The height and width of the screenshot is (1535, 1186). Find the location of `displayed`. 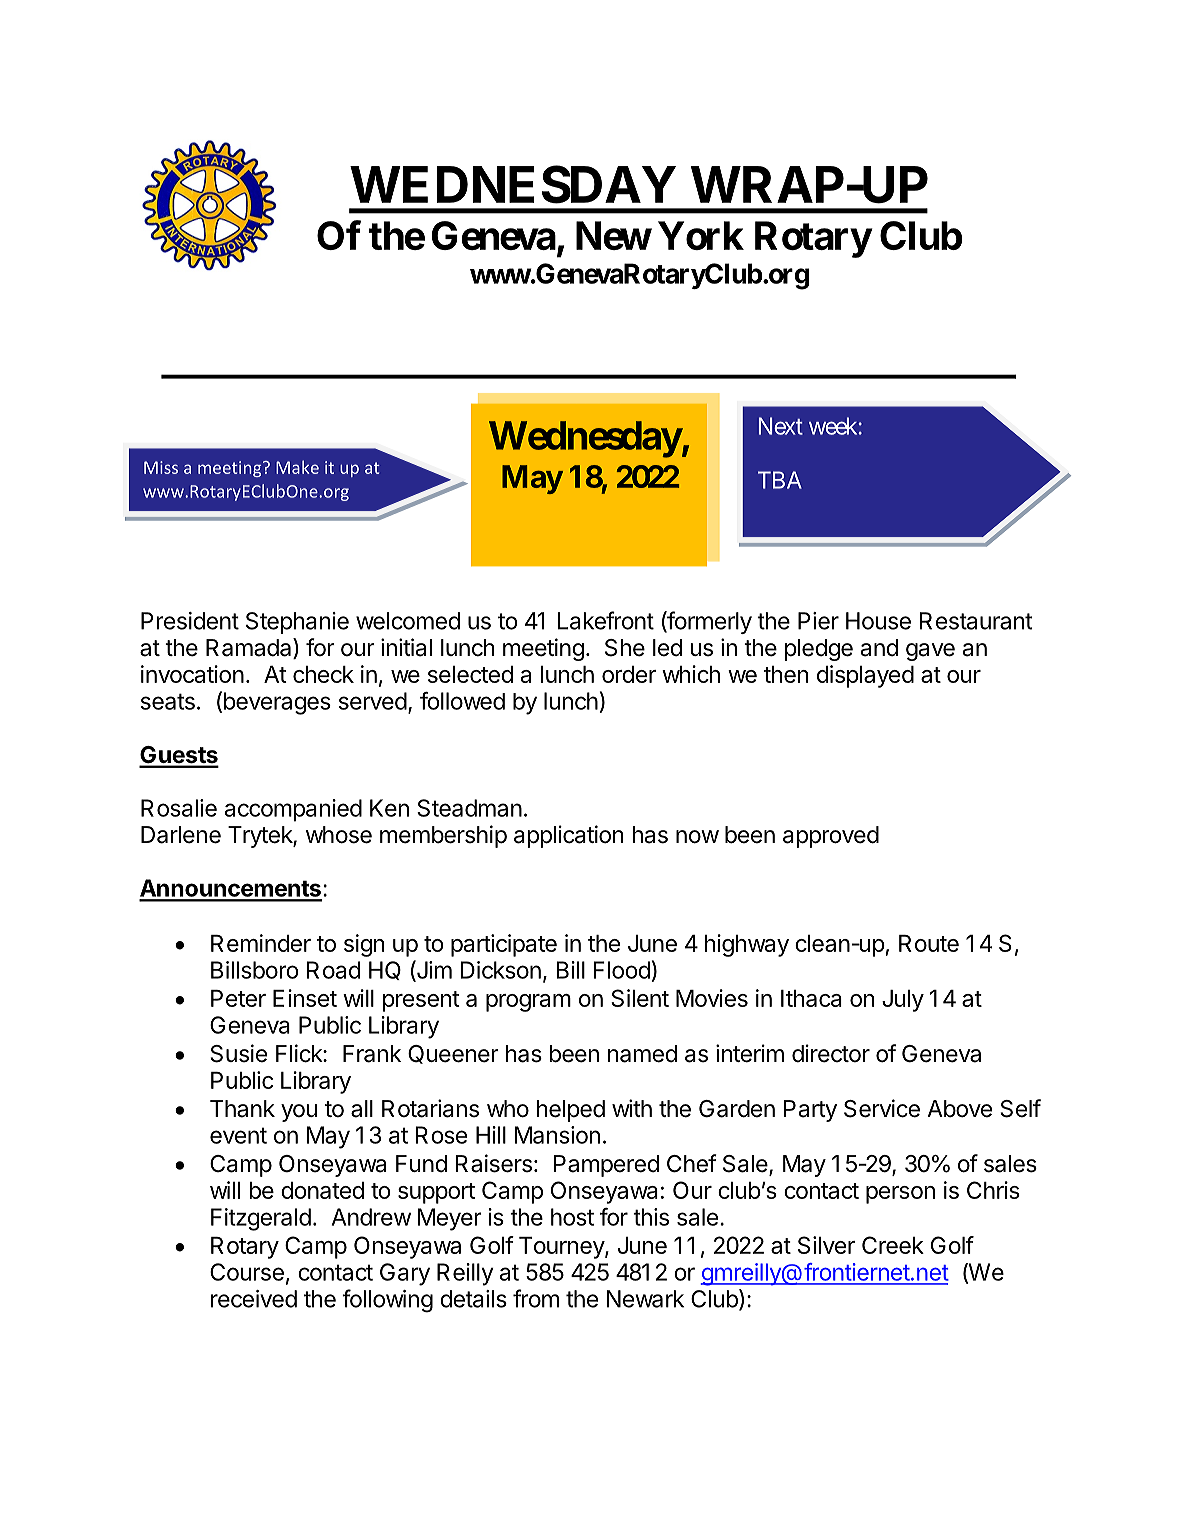

displayed is located at coordinates (865, 676).
